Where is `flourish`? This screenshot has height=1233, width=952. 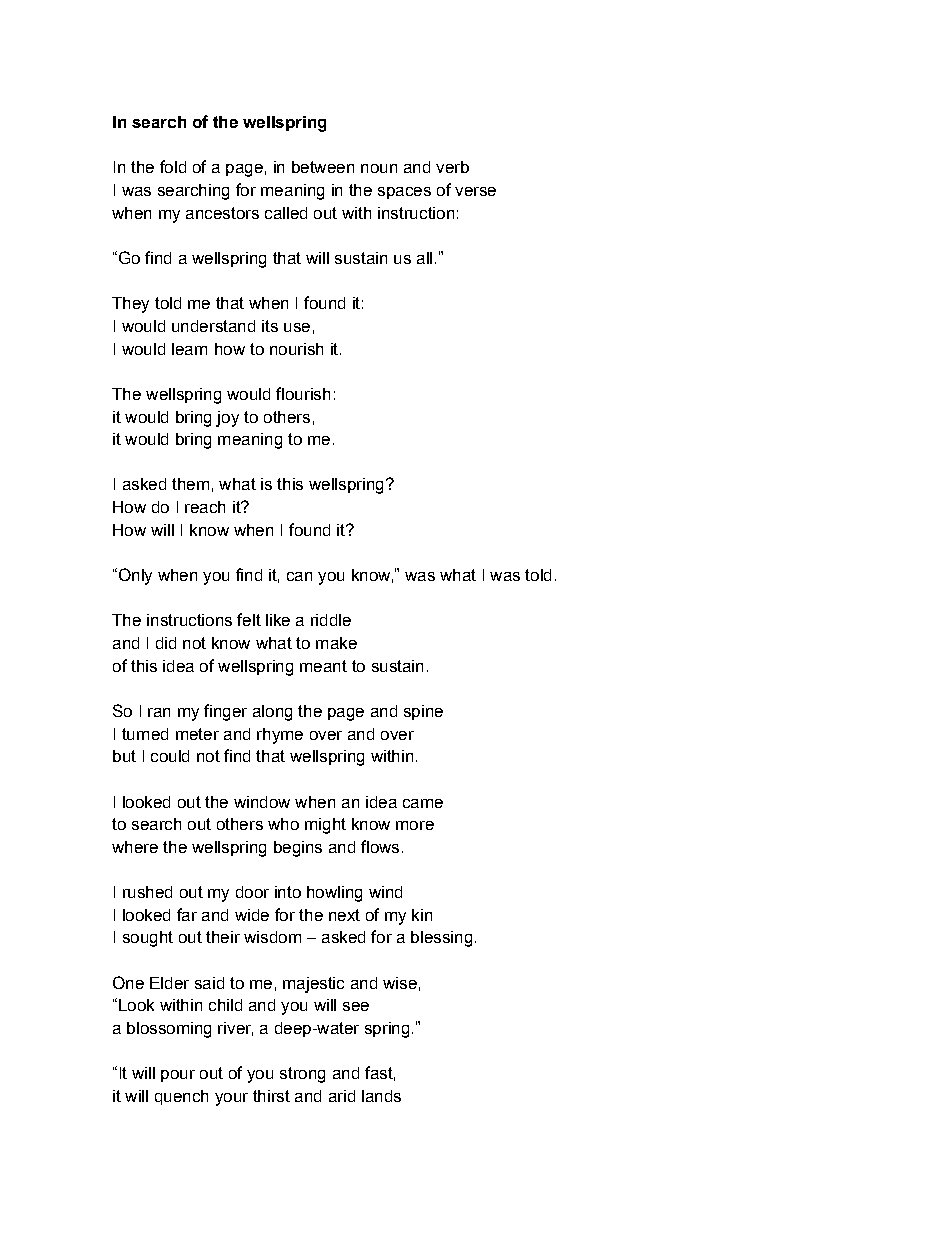
flourish is located at coordinates (303, 393).
